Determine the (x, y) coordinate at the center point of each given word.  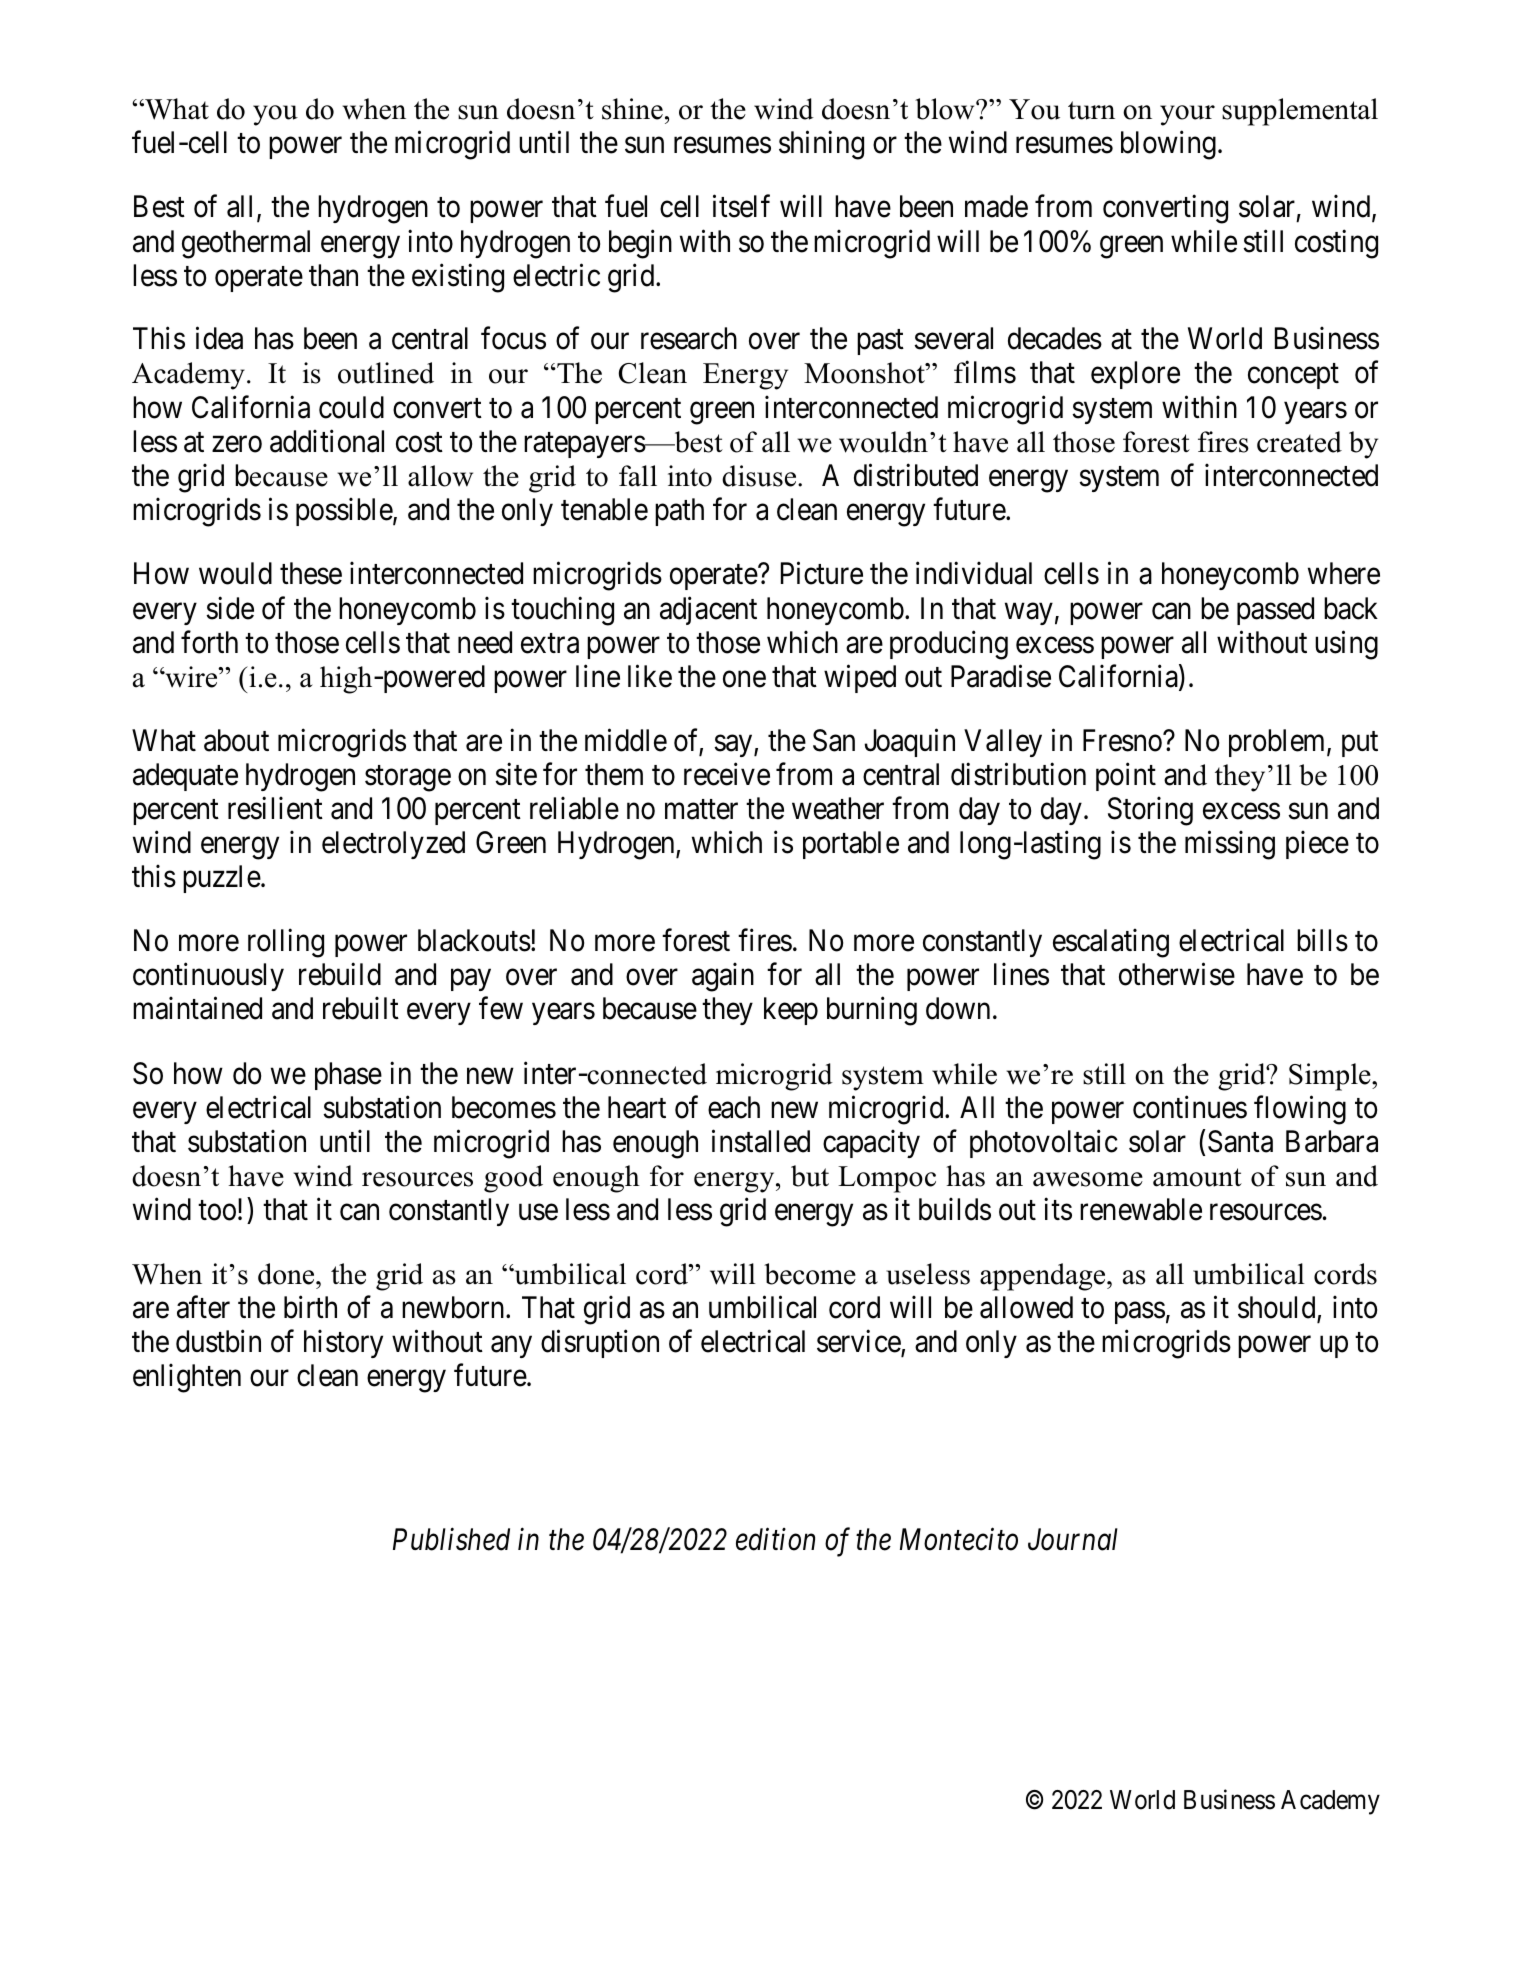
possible (345, 512)
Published (451, 1539)
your (1187, 115)
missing (1230, 845)
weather (838, 808)
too (217, 1211)
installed (761, 1141)
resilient (275, 808)
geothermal (246, 244)
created (1299, 442)
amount (1197, 1177)
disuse (760, 476)
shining (821, 145)
